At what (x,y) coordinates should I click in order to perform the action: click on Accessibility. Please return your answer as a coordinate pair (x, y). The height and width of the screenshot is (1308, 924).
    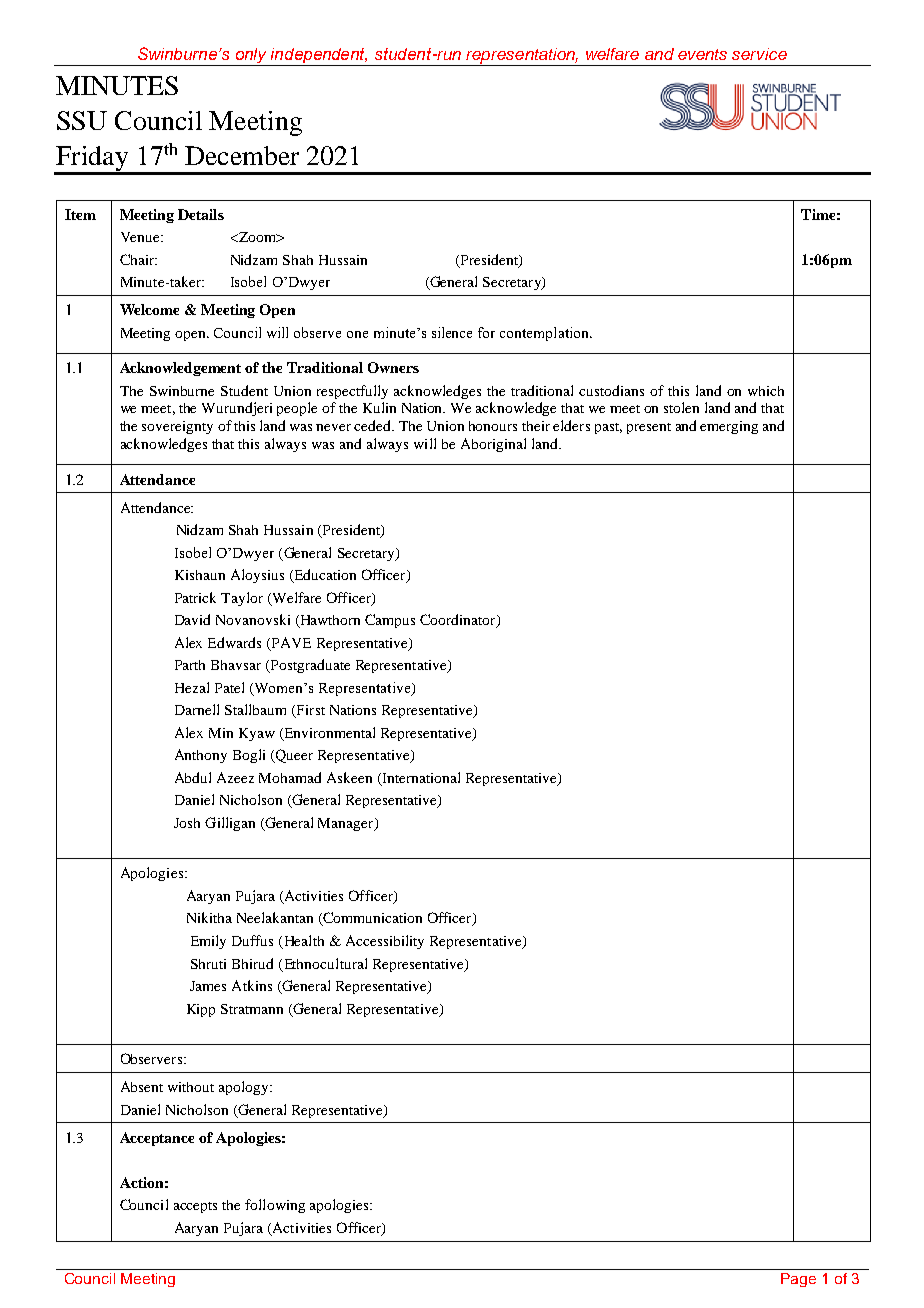
    Looking at the image, I should click on (385, 942).
